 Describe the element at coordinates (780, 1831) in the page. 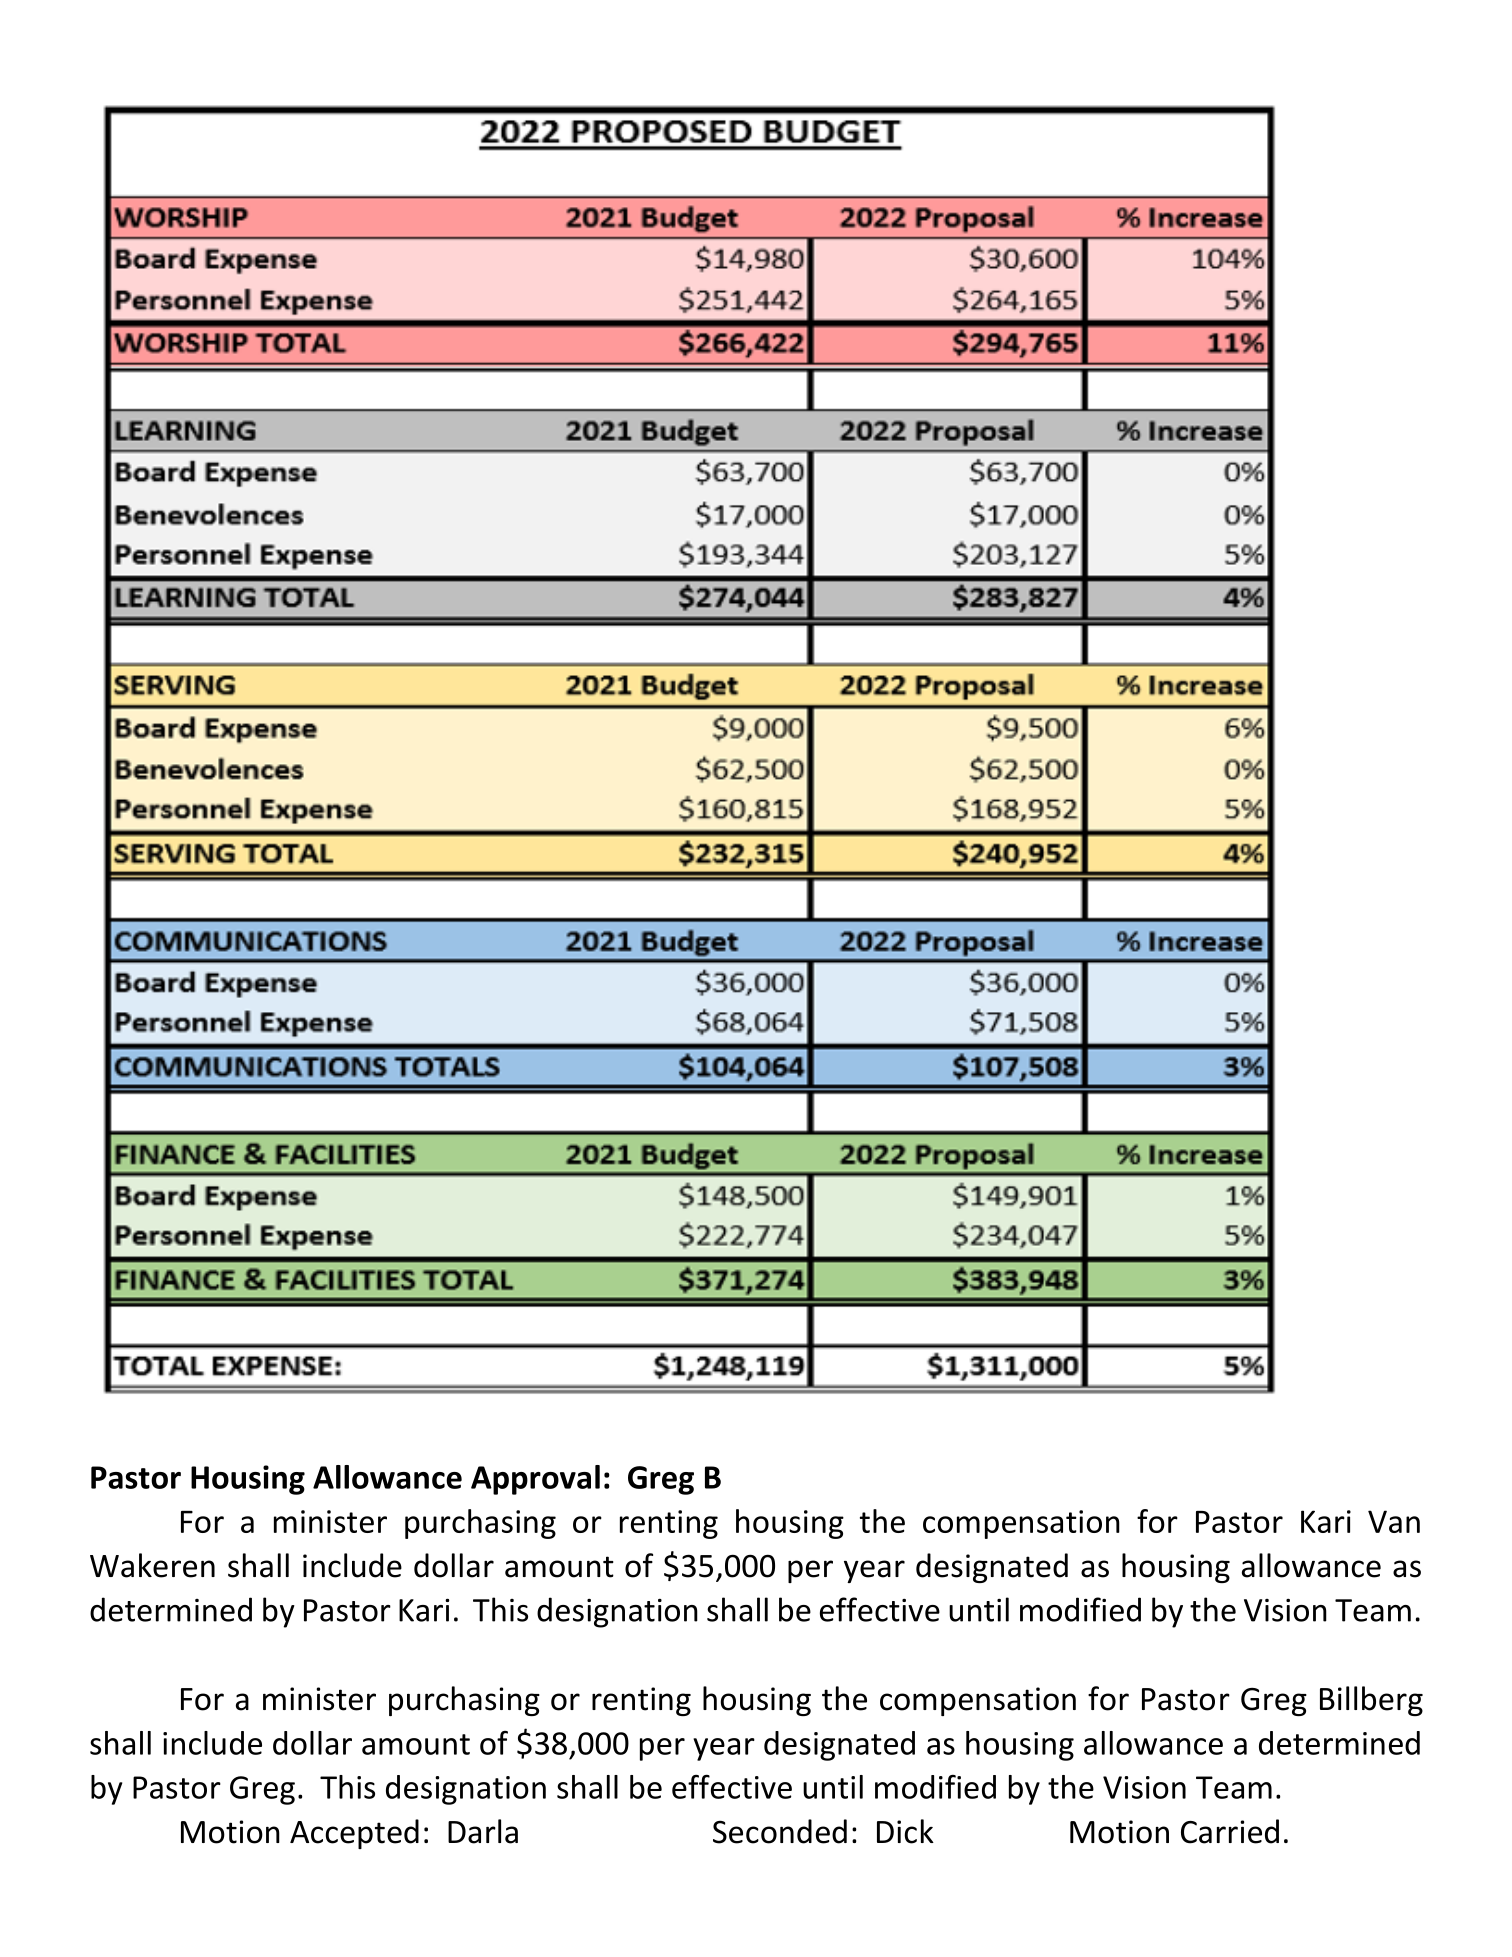

I see `Seconded` at that location.
